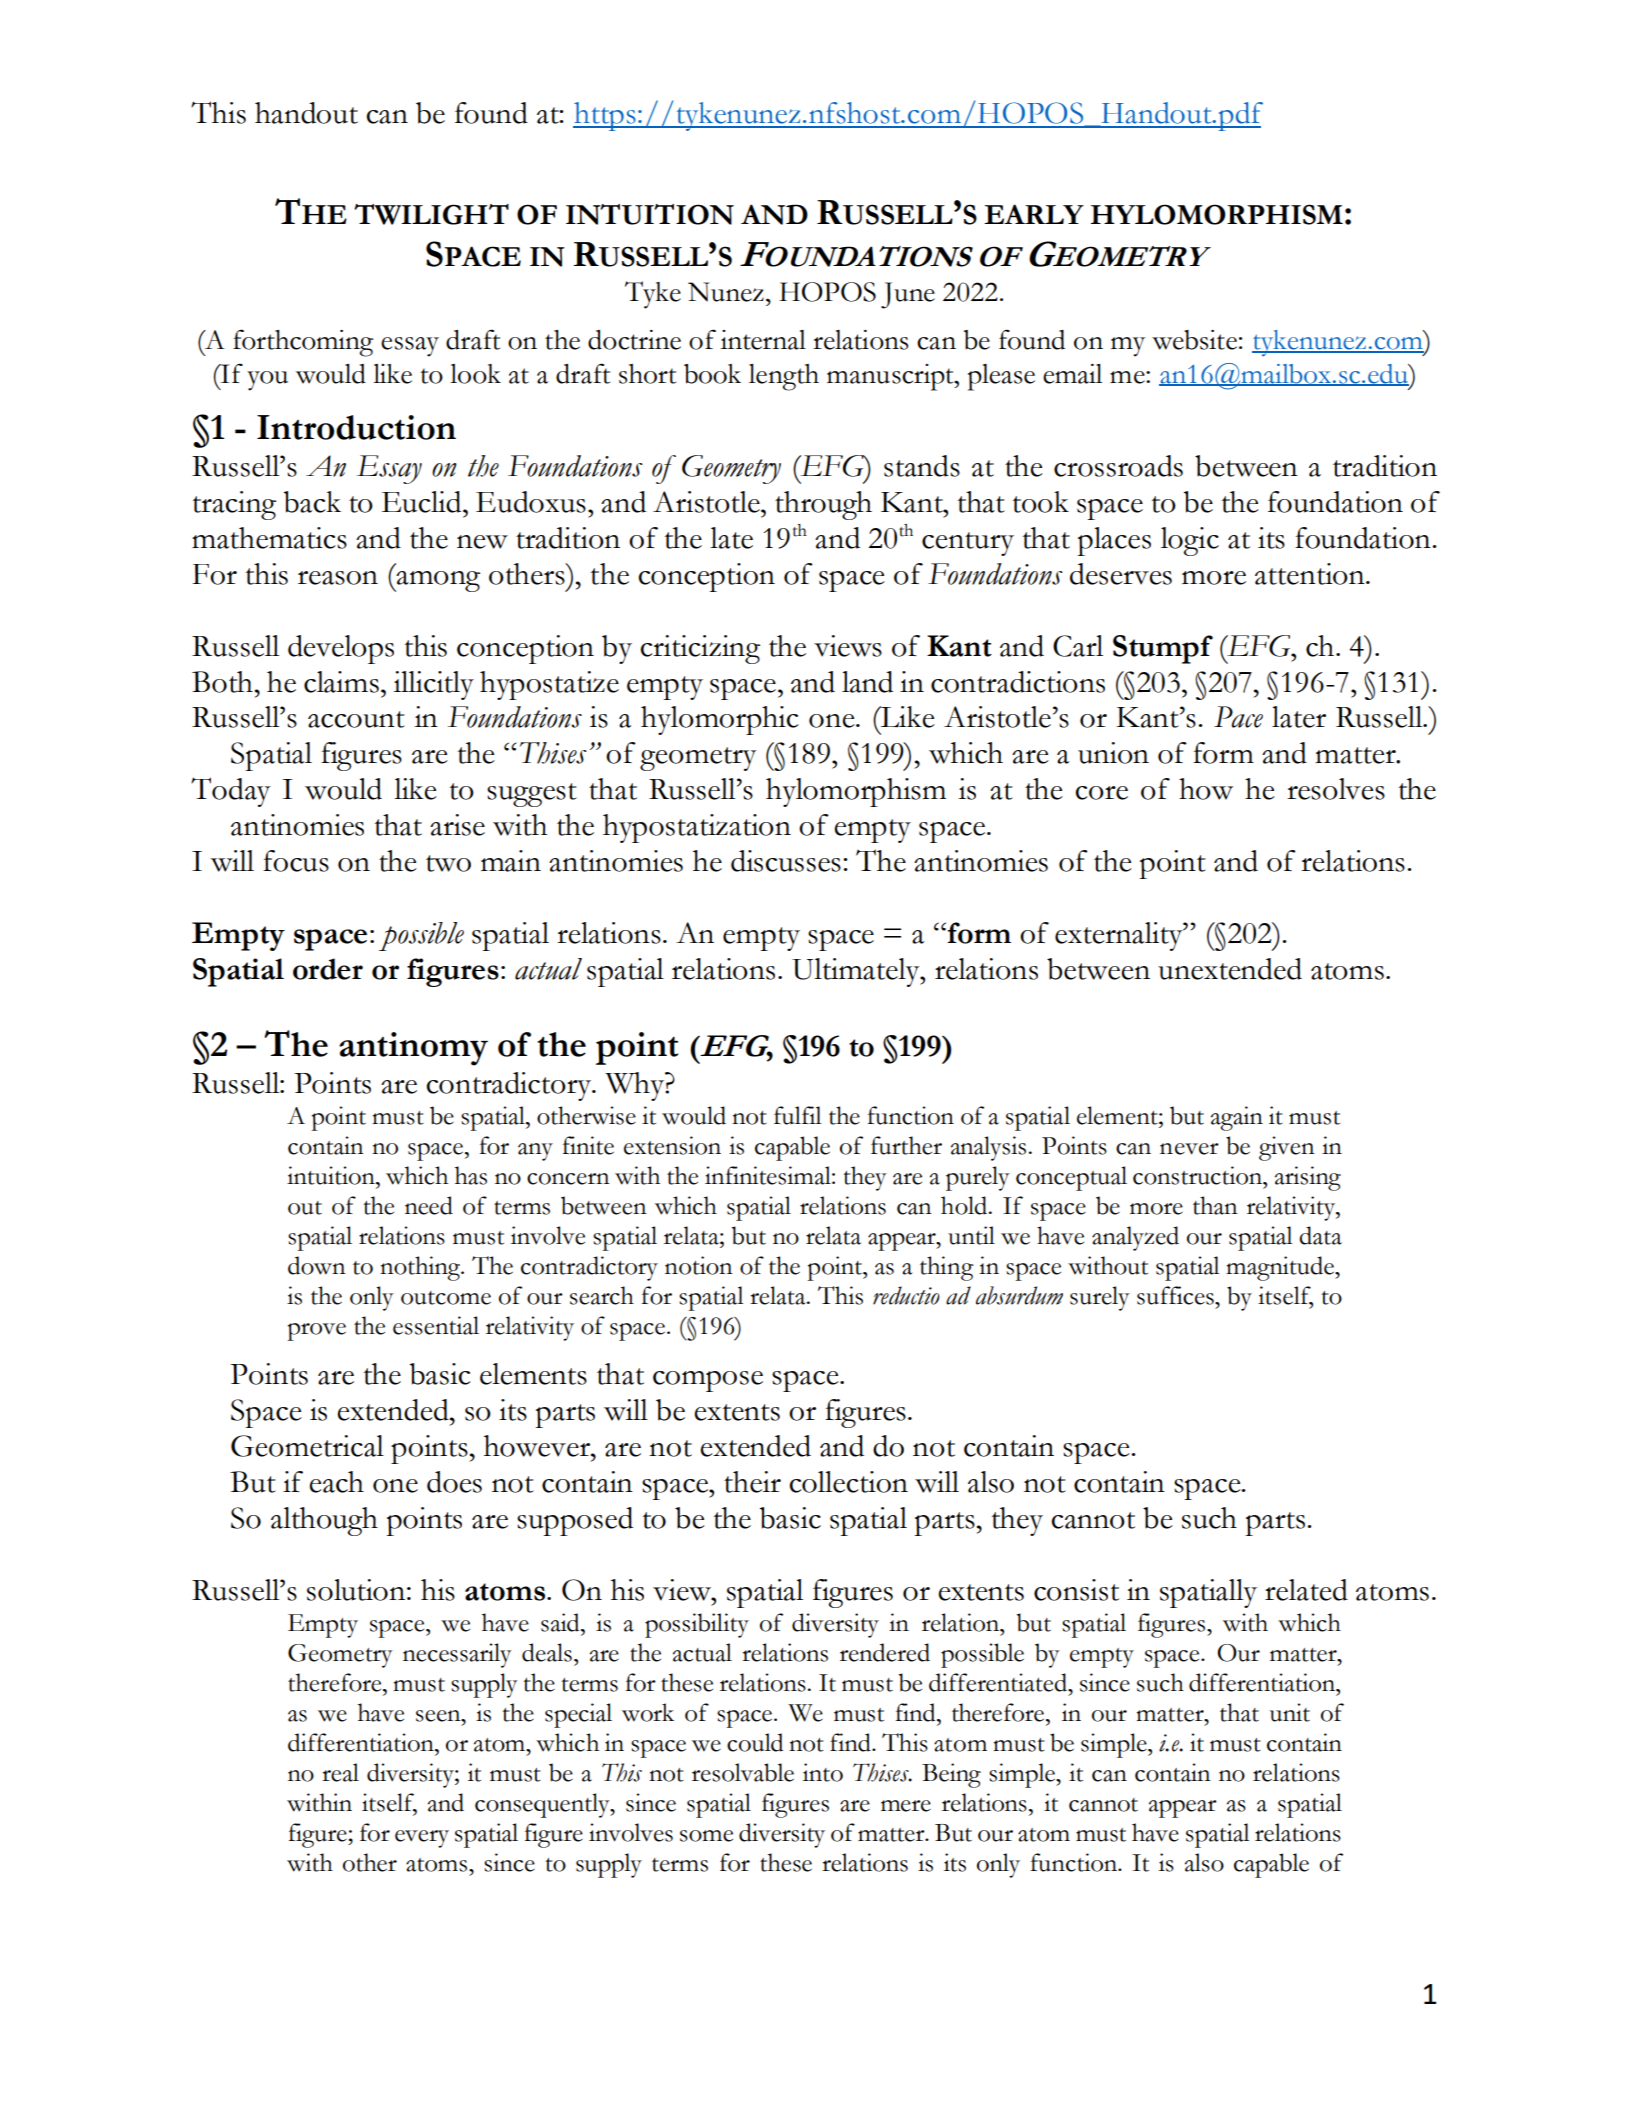 The height and width of the page is (2108, 1629). Describe the element at coordinates (340, 1772) in the page. I see `real` at that location.
